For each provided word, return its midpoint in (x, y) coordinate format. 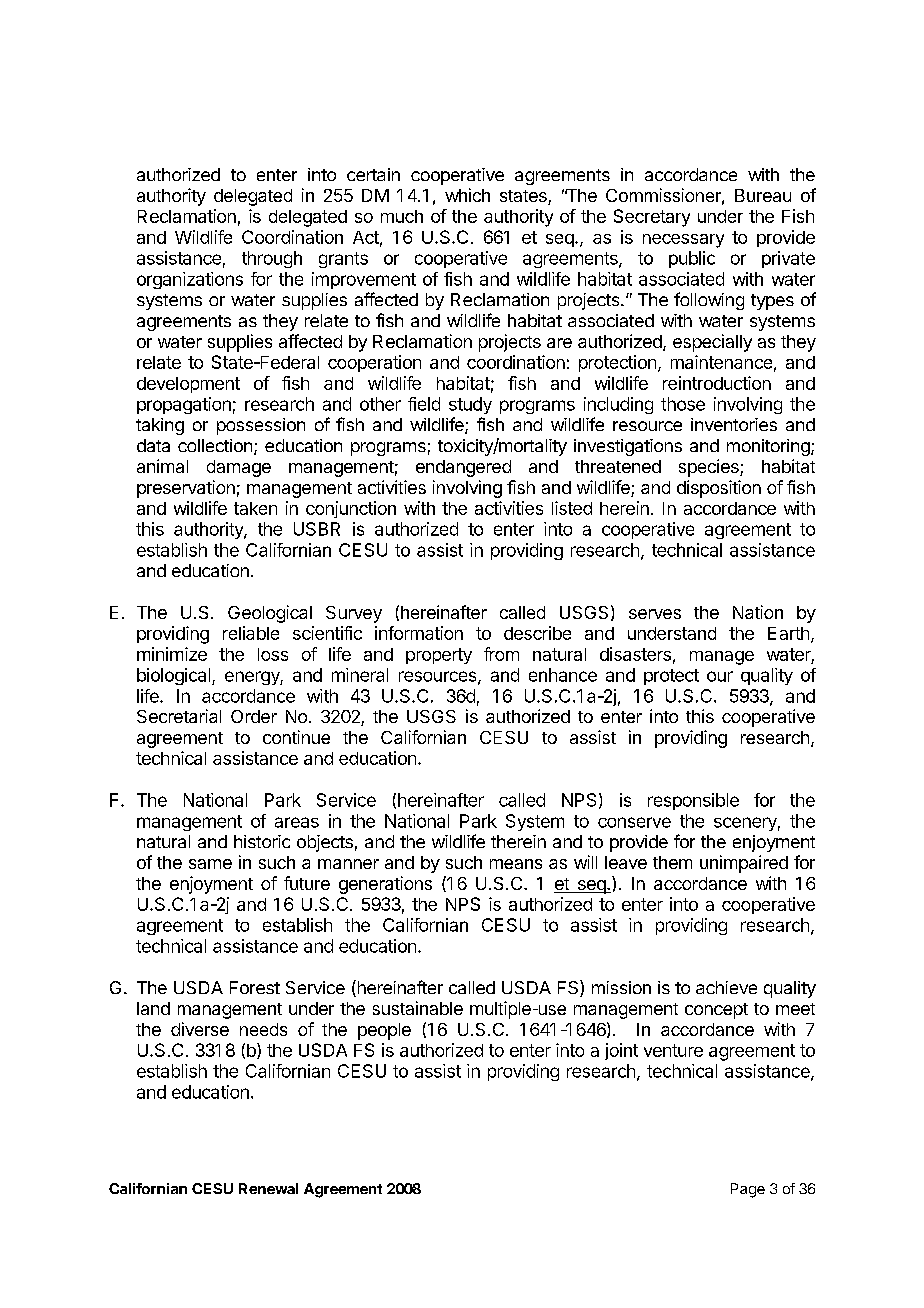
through (272, 259)
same (210, 864)
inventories (734, 424)
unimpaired (744, 864)
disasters (635, 654)
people (384, 1031)
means (516, 864)
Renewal (268, 1188)
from (501, 654)
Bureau (763, 195)
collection (215, 445)
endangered (463, 468)
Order (254, 716)
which (467, 195)
